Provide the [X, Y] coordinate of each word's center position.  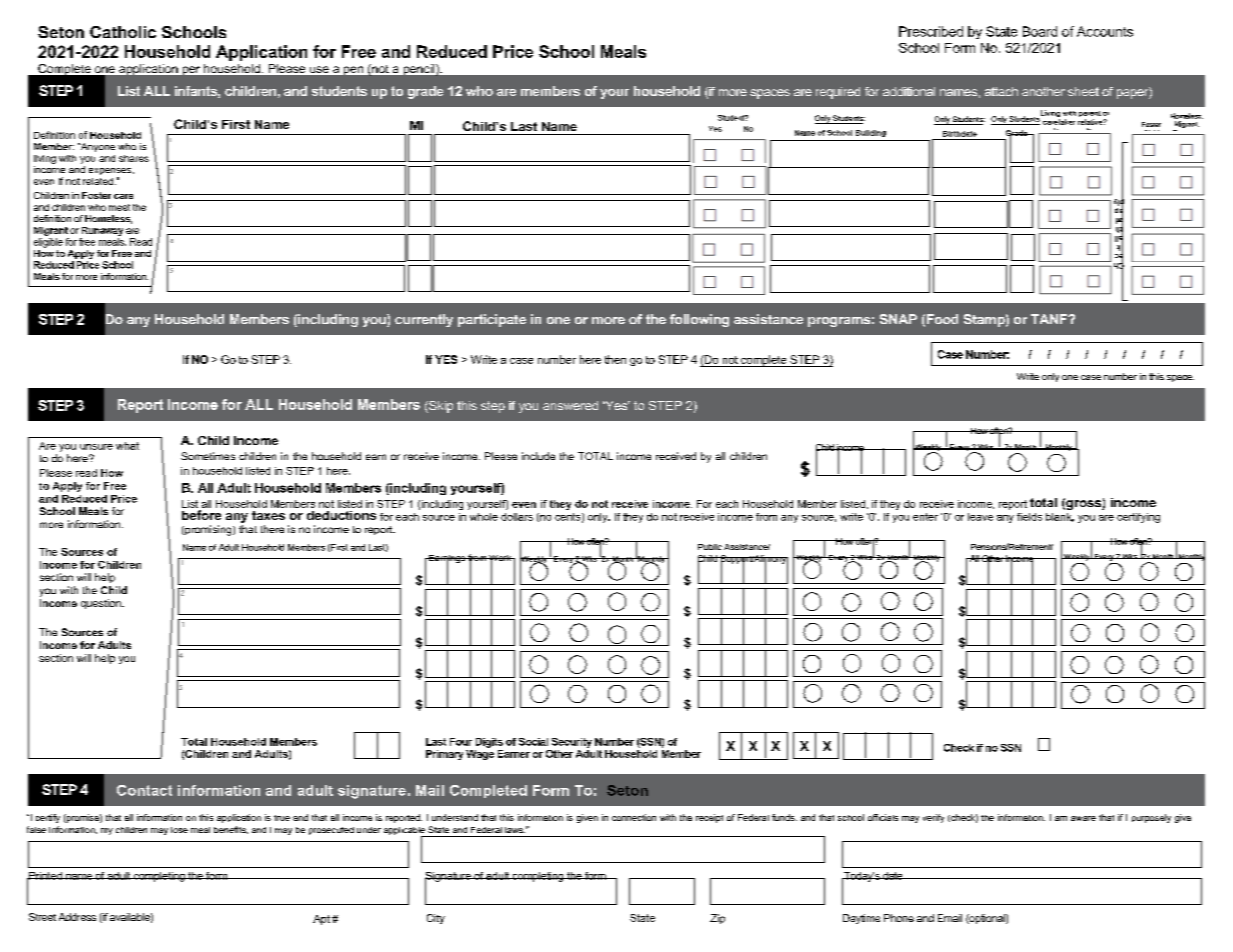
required [838, 93]
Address [77, 917]
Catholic [123, 32]
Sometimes [208, 456]
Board [1040, 31]
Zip [717, 919]
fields [1029, 517]
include [538, 456]
